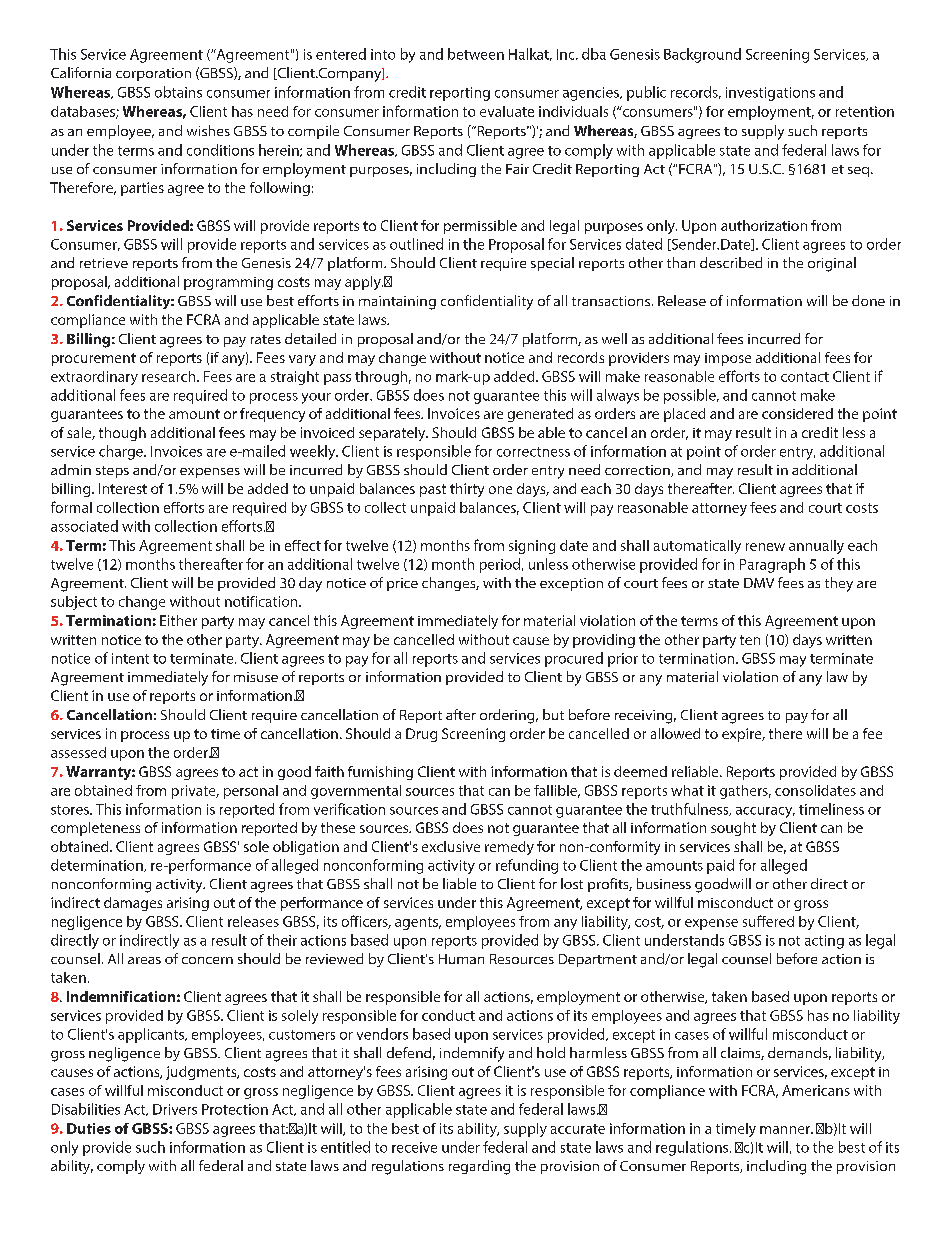 This page has height=1233, width=952. Describe the element at coordinates (178, 92) in the page. I see `obtains` at that location.
